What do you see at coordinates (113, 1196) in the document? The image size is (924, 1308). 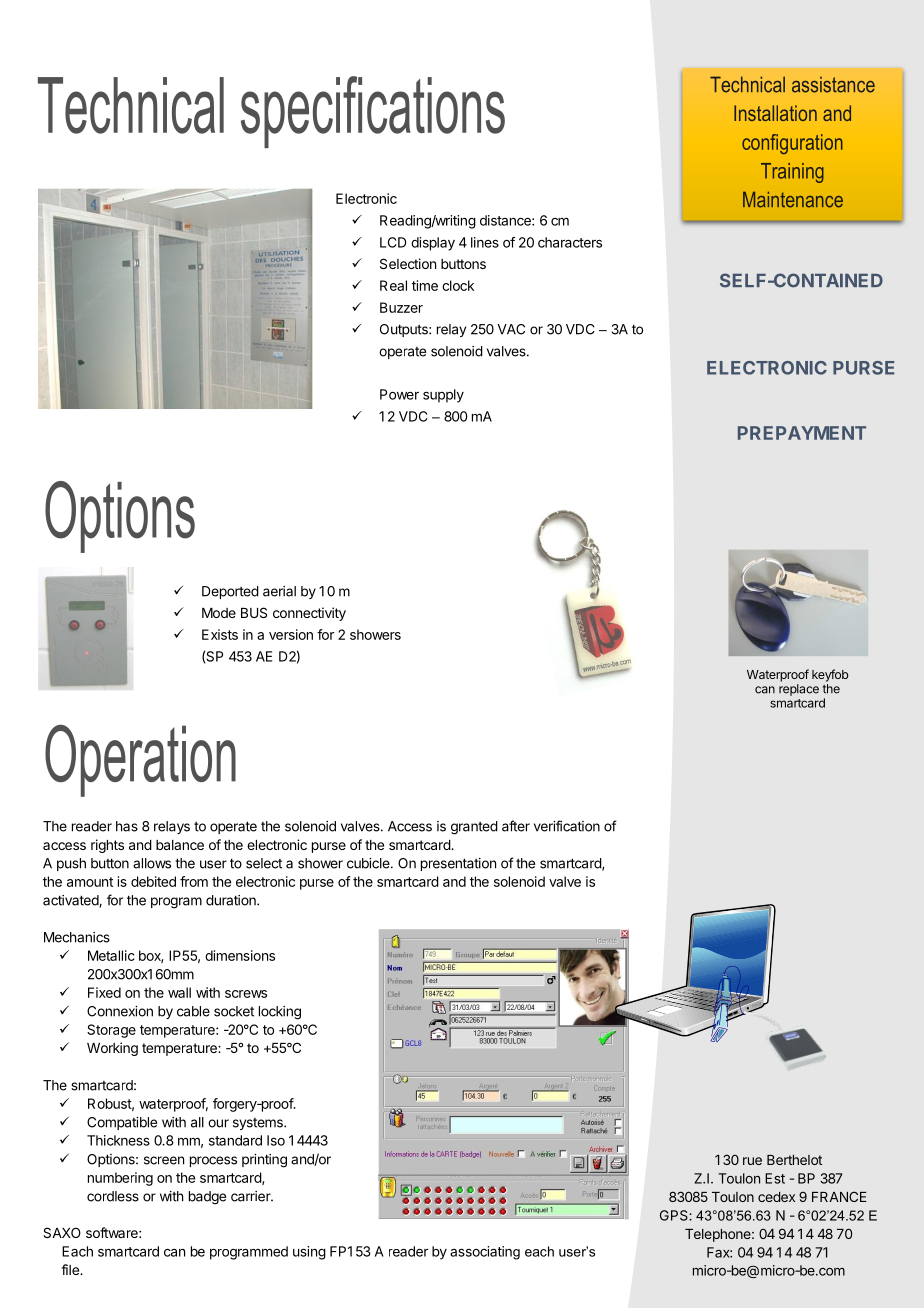 I see `cordless` at bounding box center [113, 1196].
